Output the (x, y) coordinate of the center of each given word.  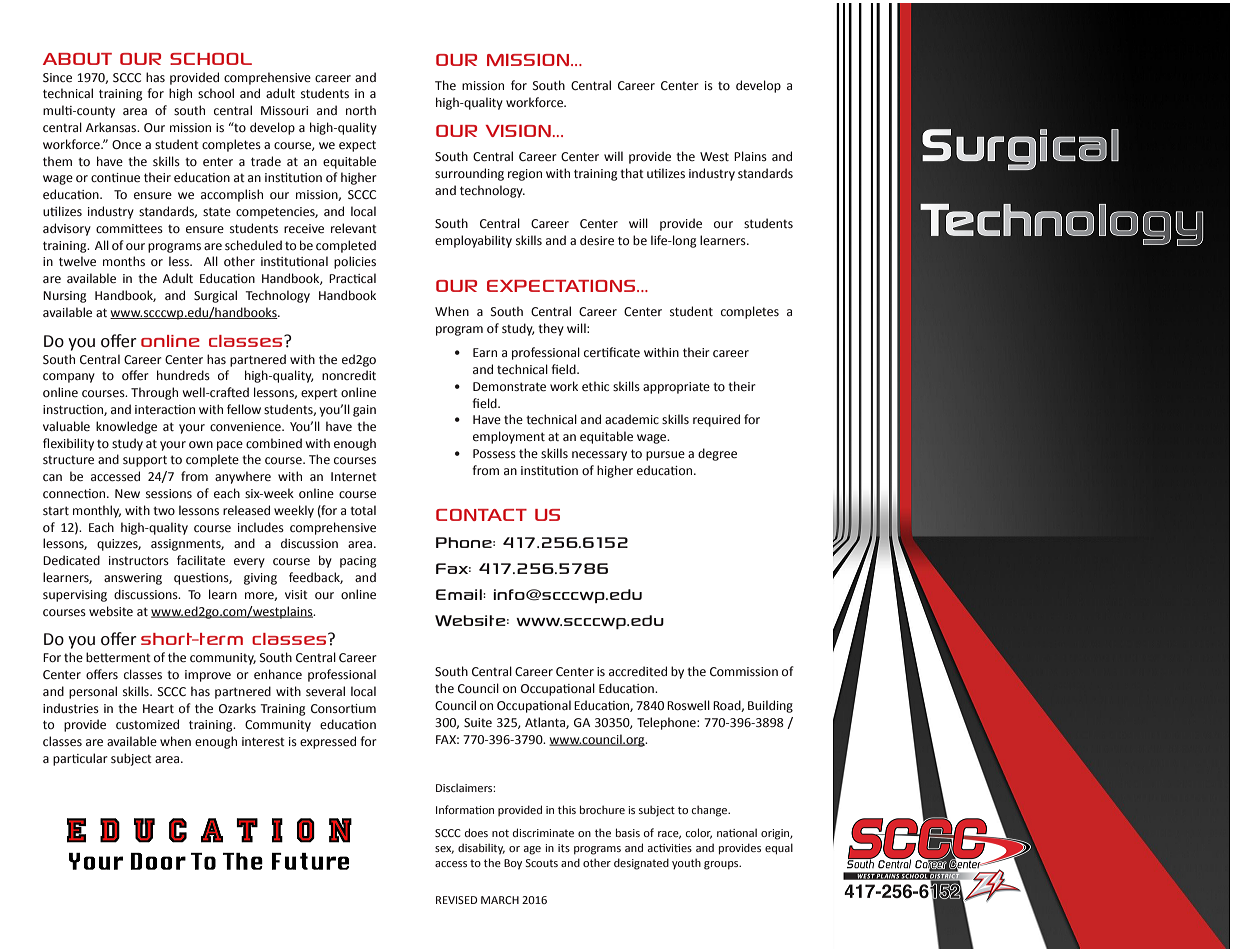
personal (93, 692)
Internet (354, 477)
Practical (352, 278)
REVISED (456, 900)
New (127, 494)
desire (597, 240)
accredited (638, 671)
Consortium (343, 708)
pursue (665, 456)
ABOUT (77, 59)
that (632, 173)
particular (80, 759)
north (361, 110)
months (124, 261)
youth (686, 864)
